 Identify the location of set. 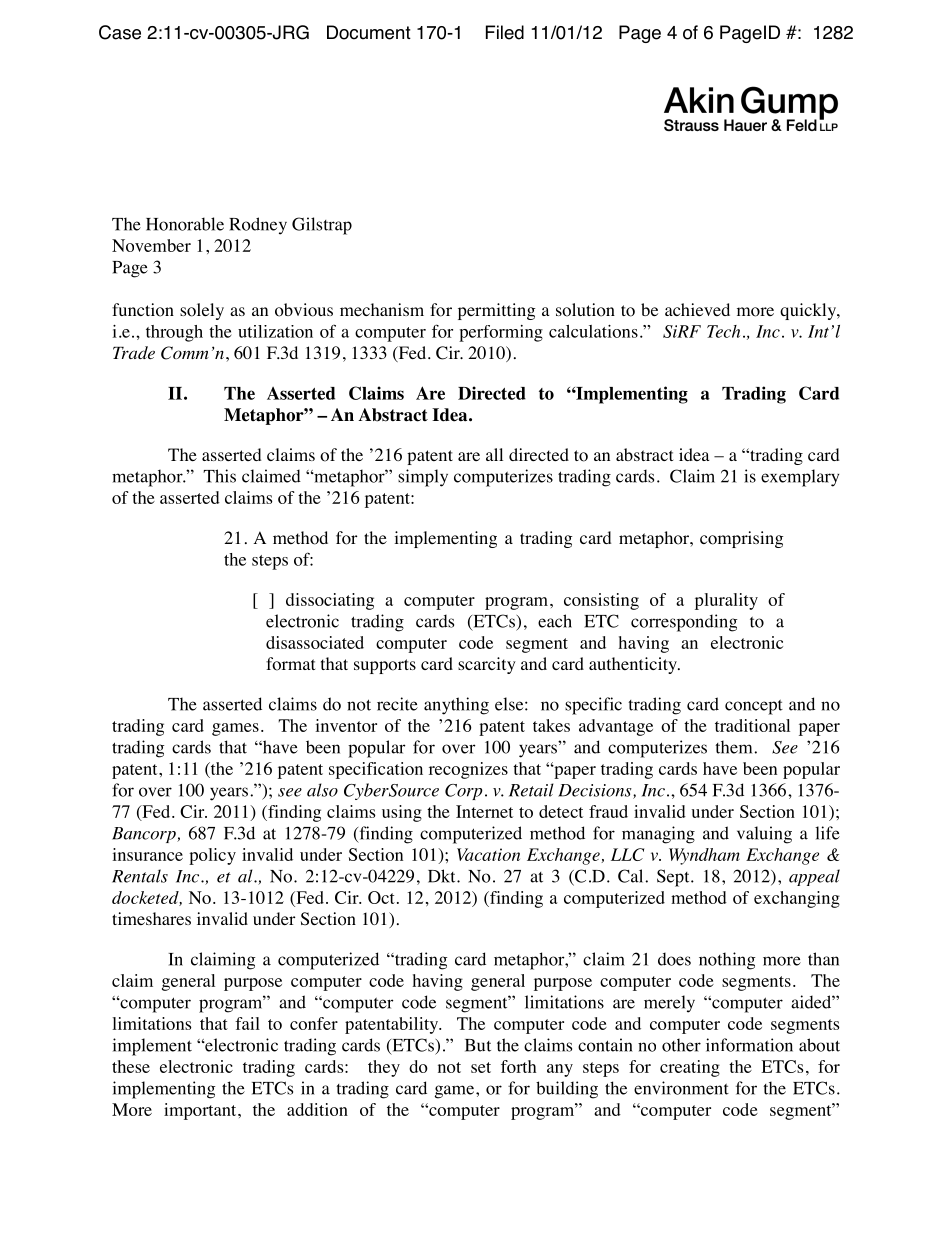
(481, 1067).
